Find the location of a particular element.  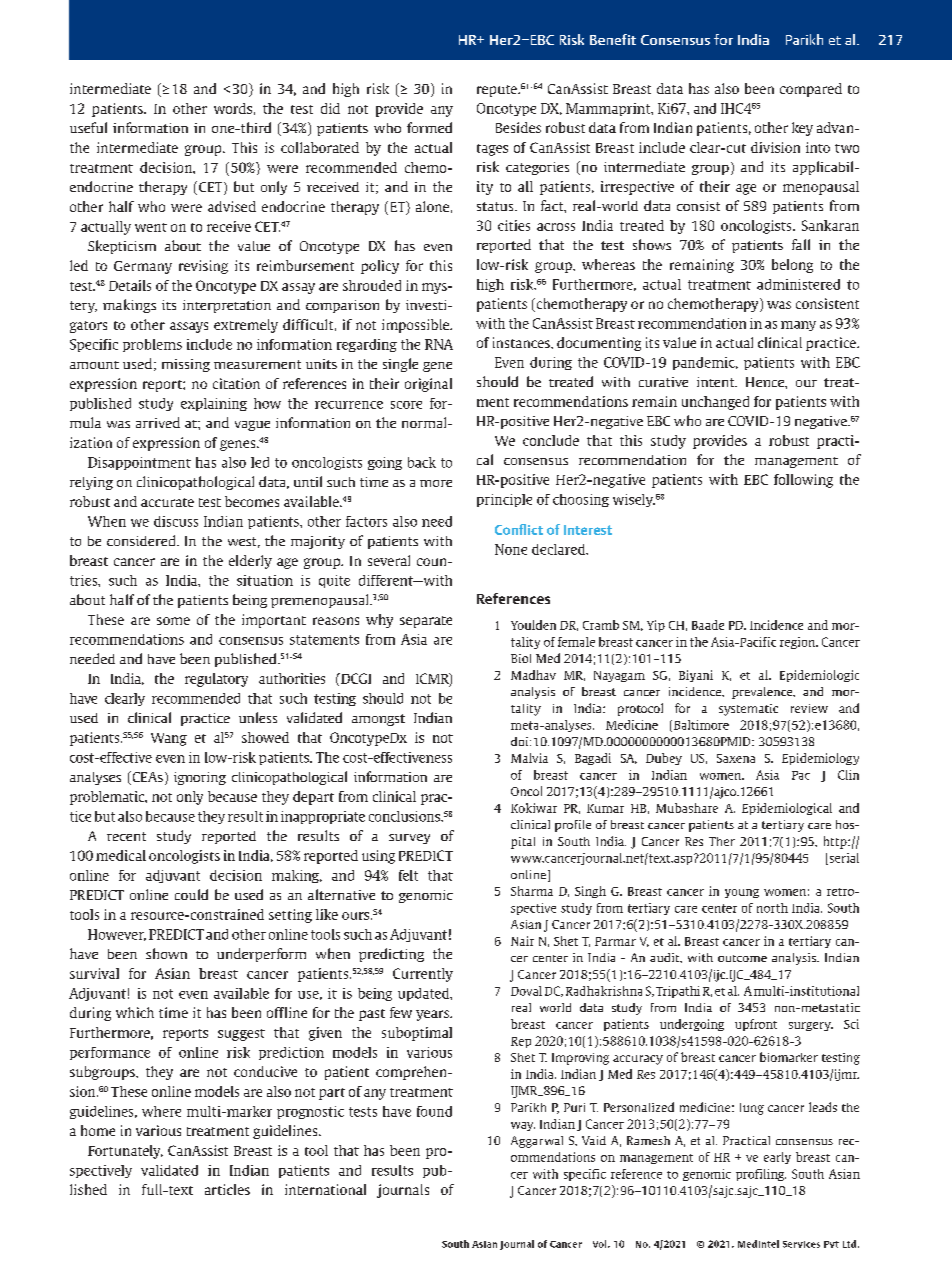

formed is located at coordinates (429, 127).
